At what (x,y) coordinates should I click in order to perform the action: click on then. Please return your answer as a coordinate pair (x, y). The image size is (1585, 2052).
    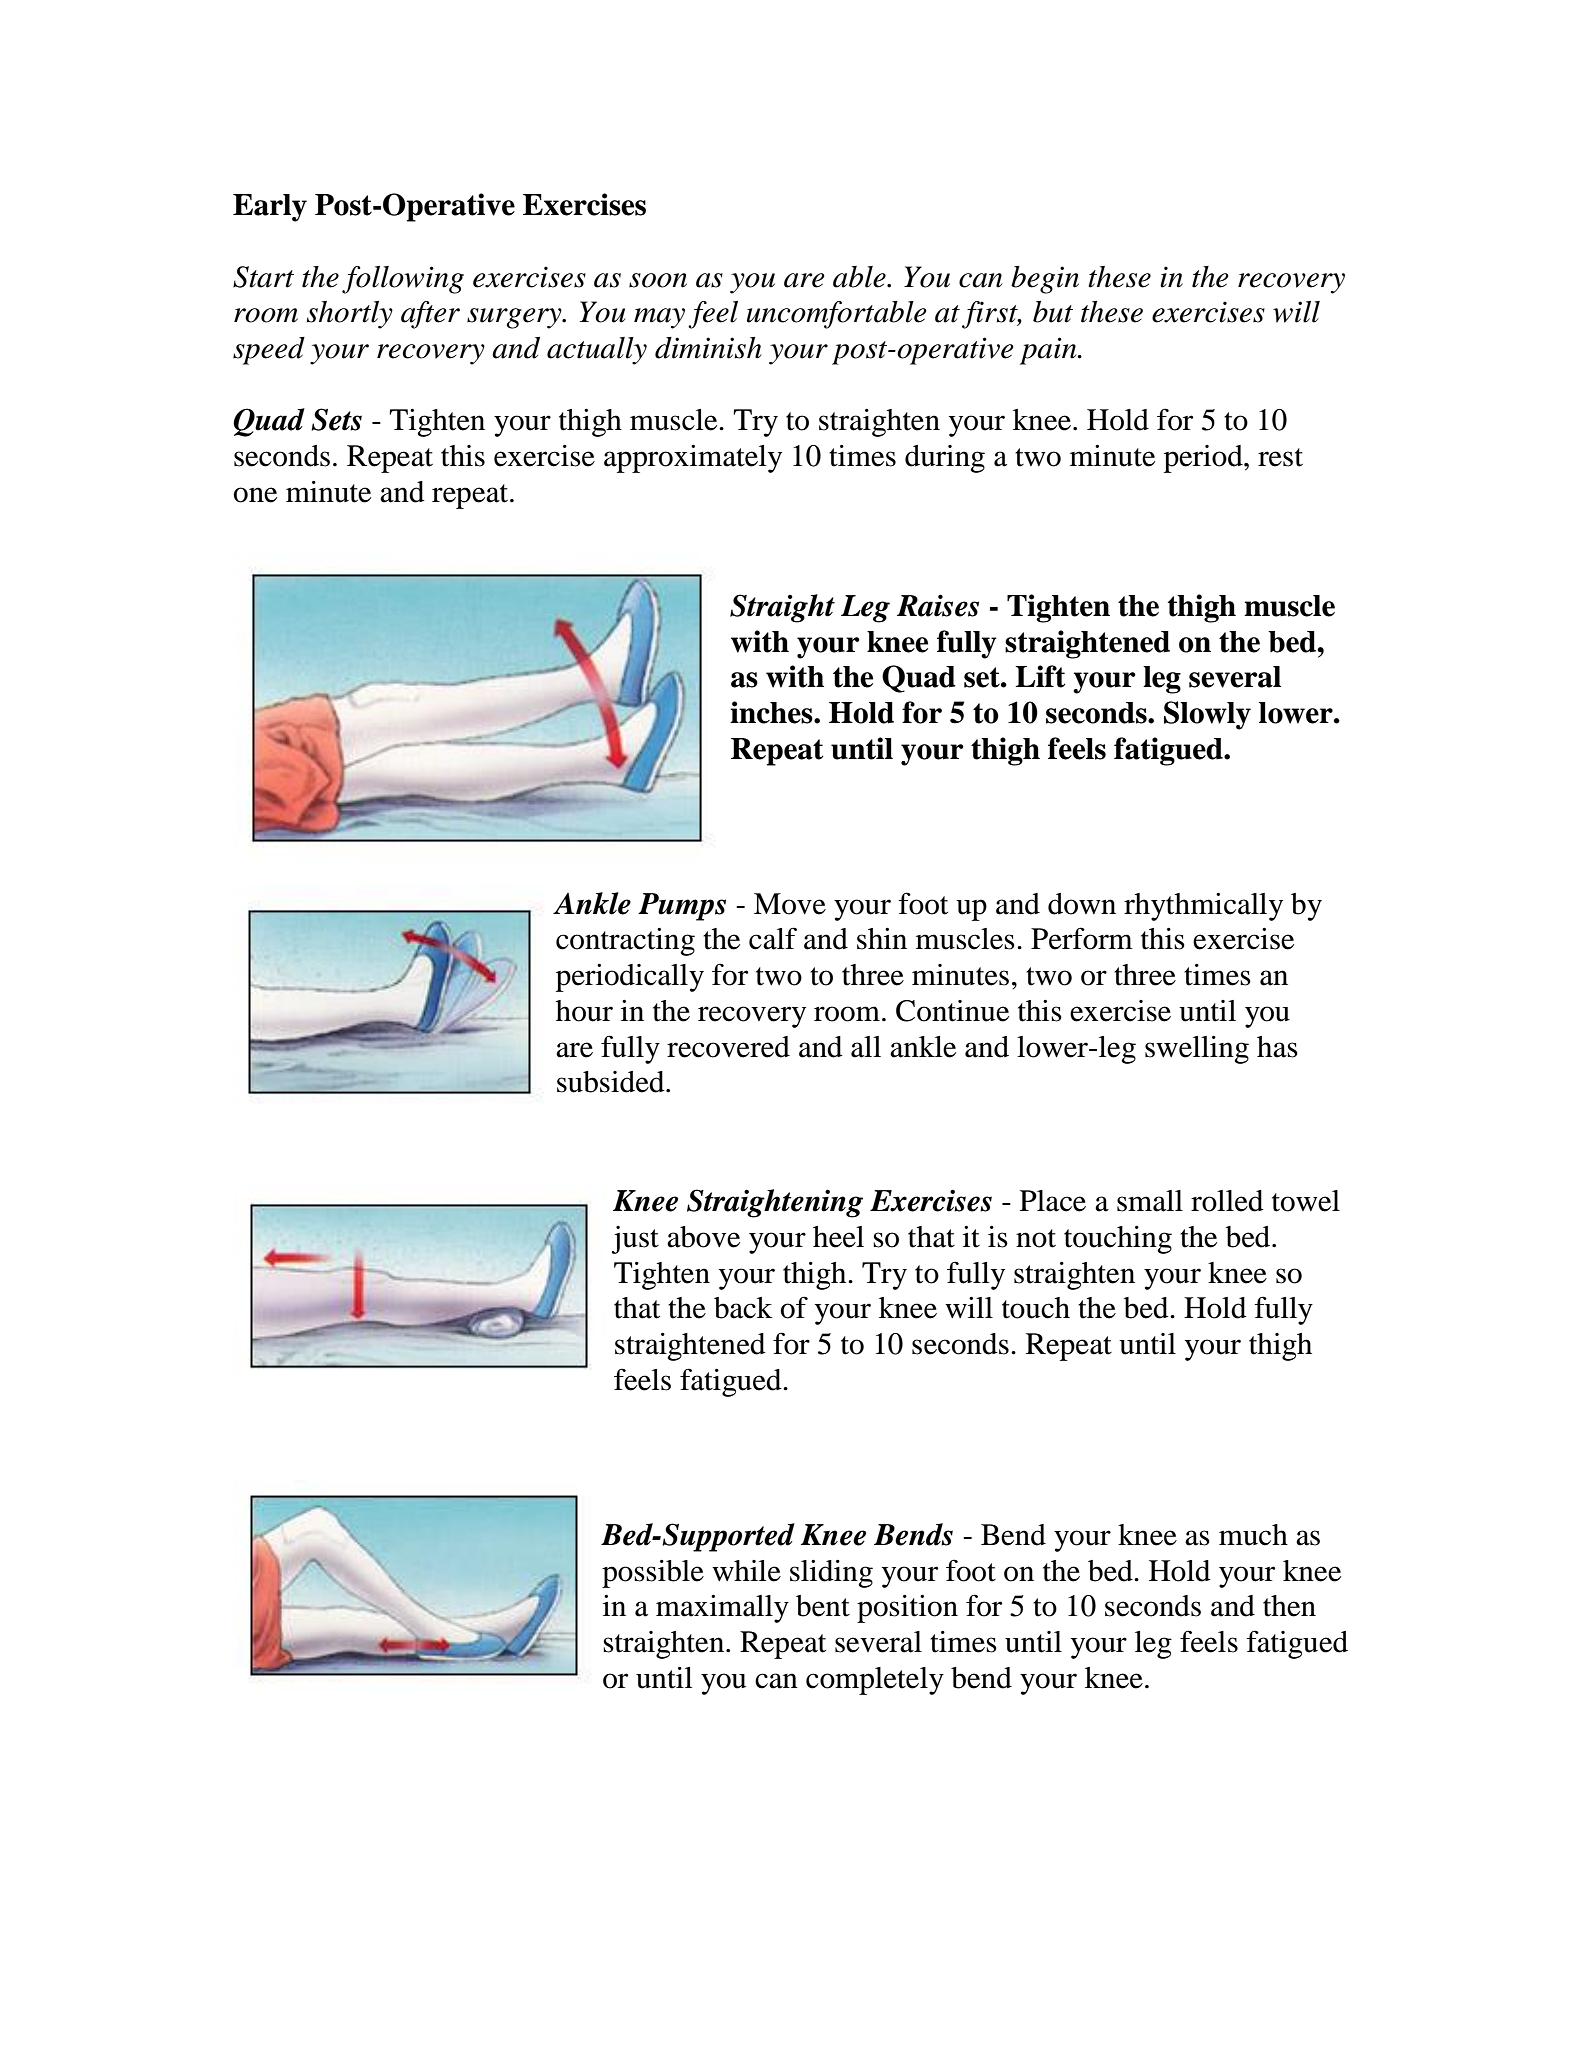
    Looking at the image, I should click on (1289, 1606).
